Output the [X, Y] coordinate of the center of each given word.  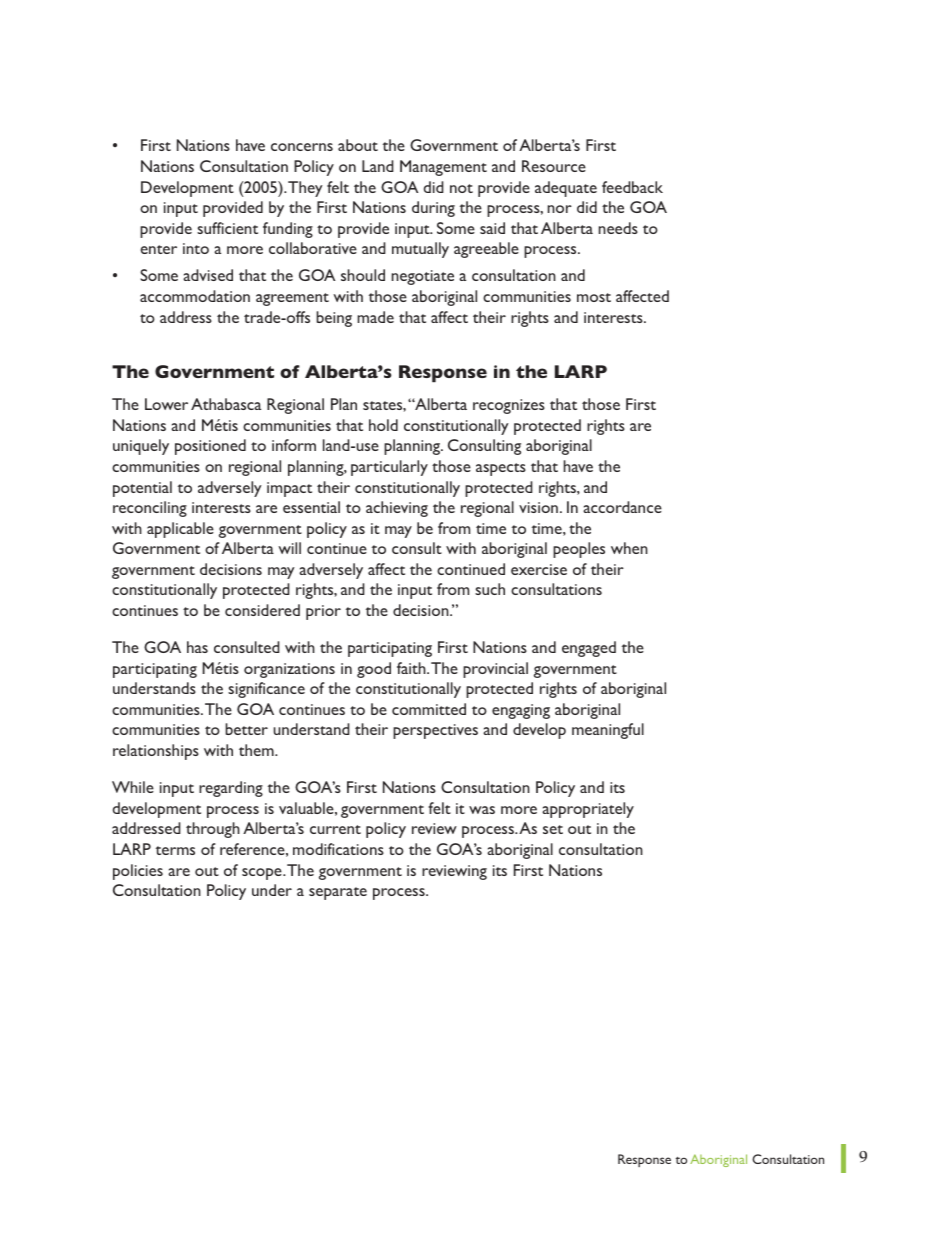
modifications [338, 849]
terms [175, 850]
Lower [166, 404]
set [553, 829]
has [197, 647]
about [358, 145]
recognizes [509, 406]
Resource [554, 166]
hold [383, 425]
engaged [589, 649]
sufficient [227, 228]
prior [323, 612]
